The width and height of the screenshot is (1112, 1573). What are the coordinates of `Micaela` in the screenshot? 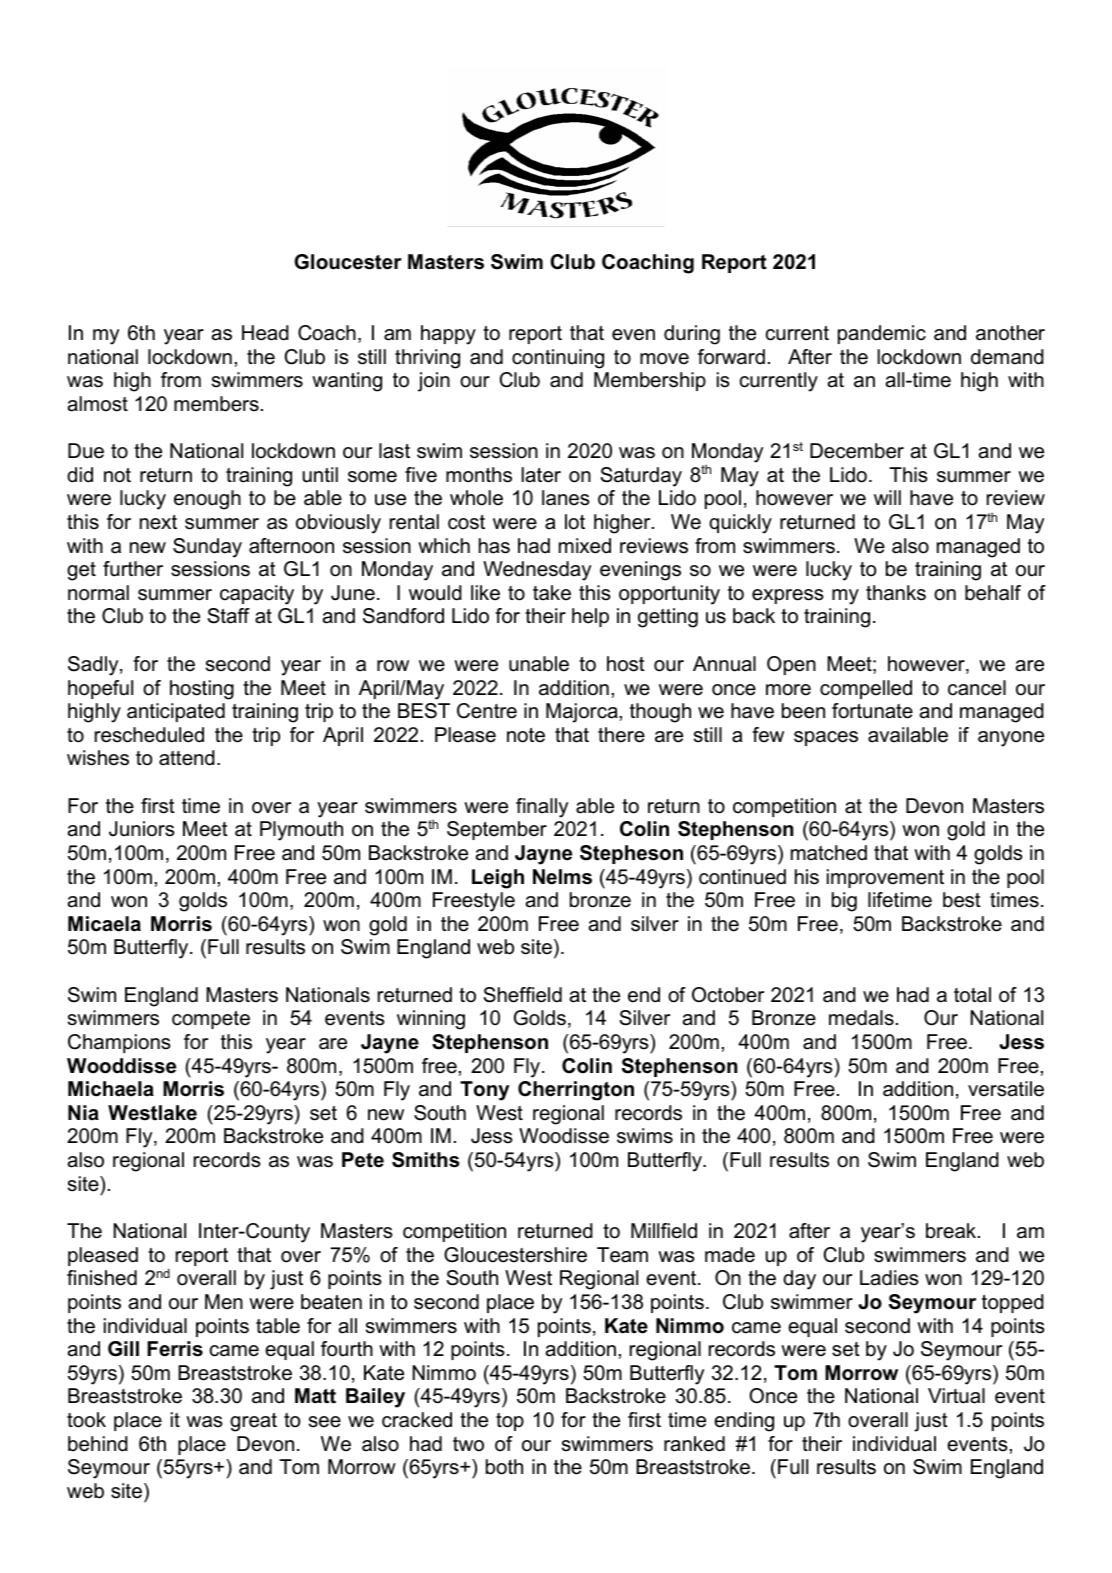 It's located at (104, 924).
